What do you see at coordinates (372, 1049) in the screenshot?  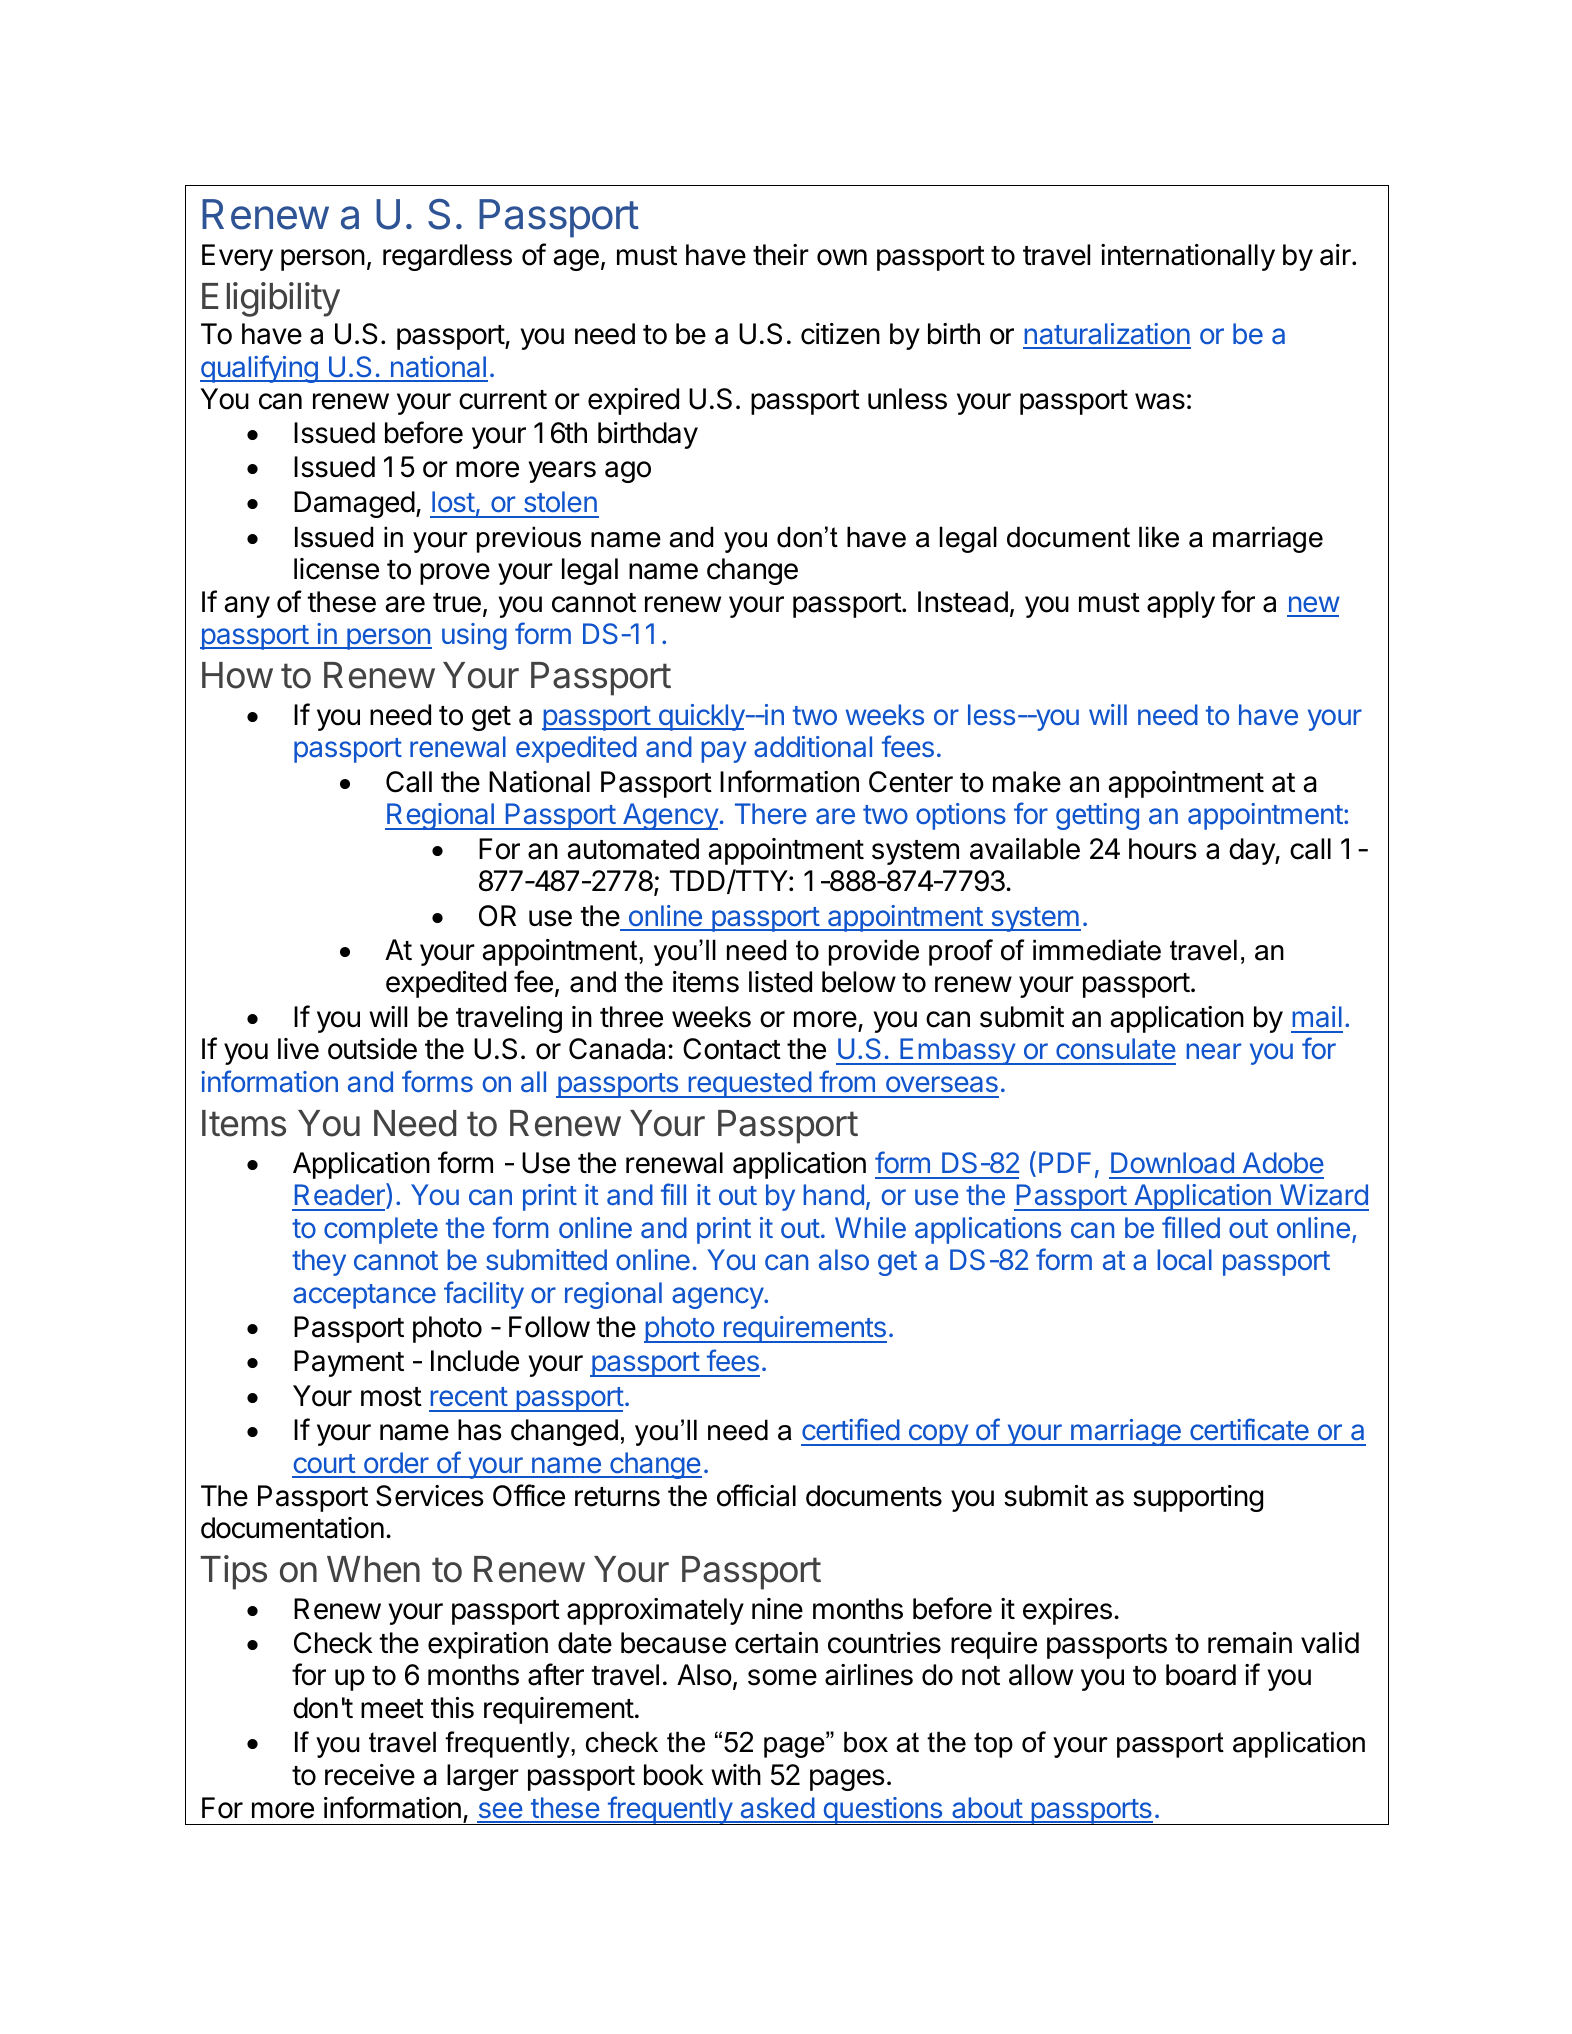 I see `outside` at bounding box center [372, 1049].
